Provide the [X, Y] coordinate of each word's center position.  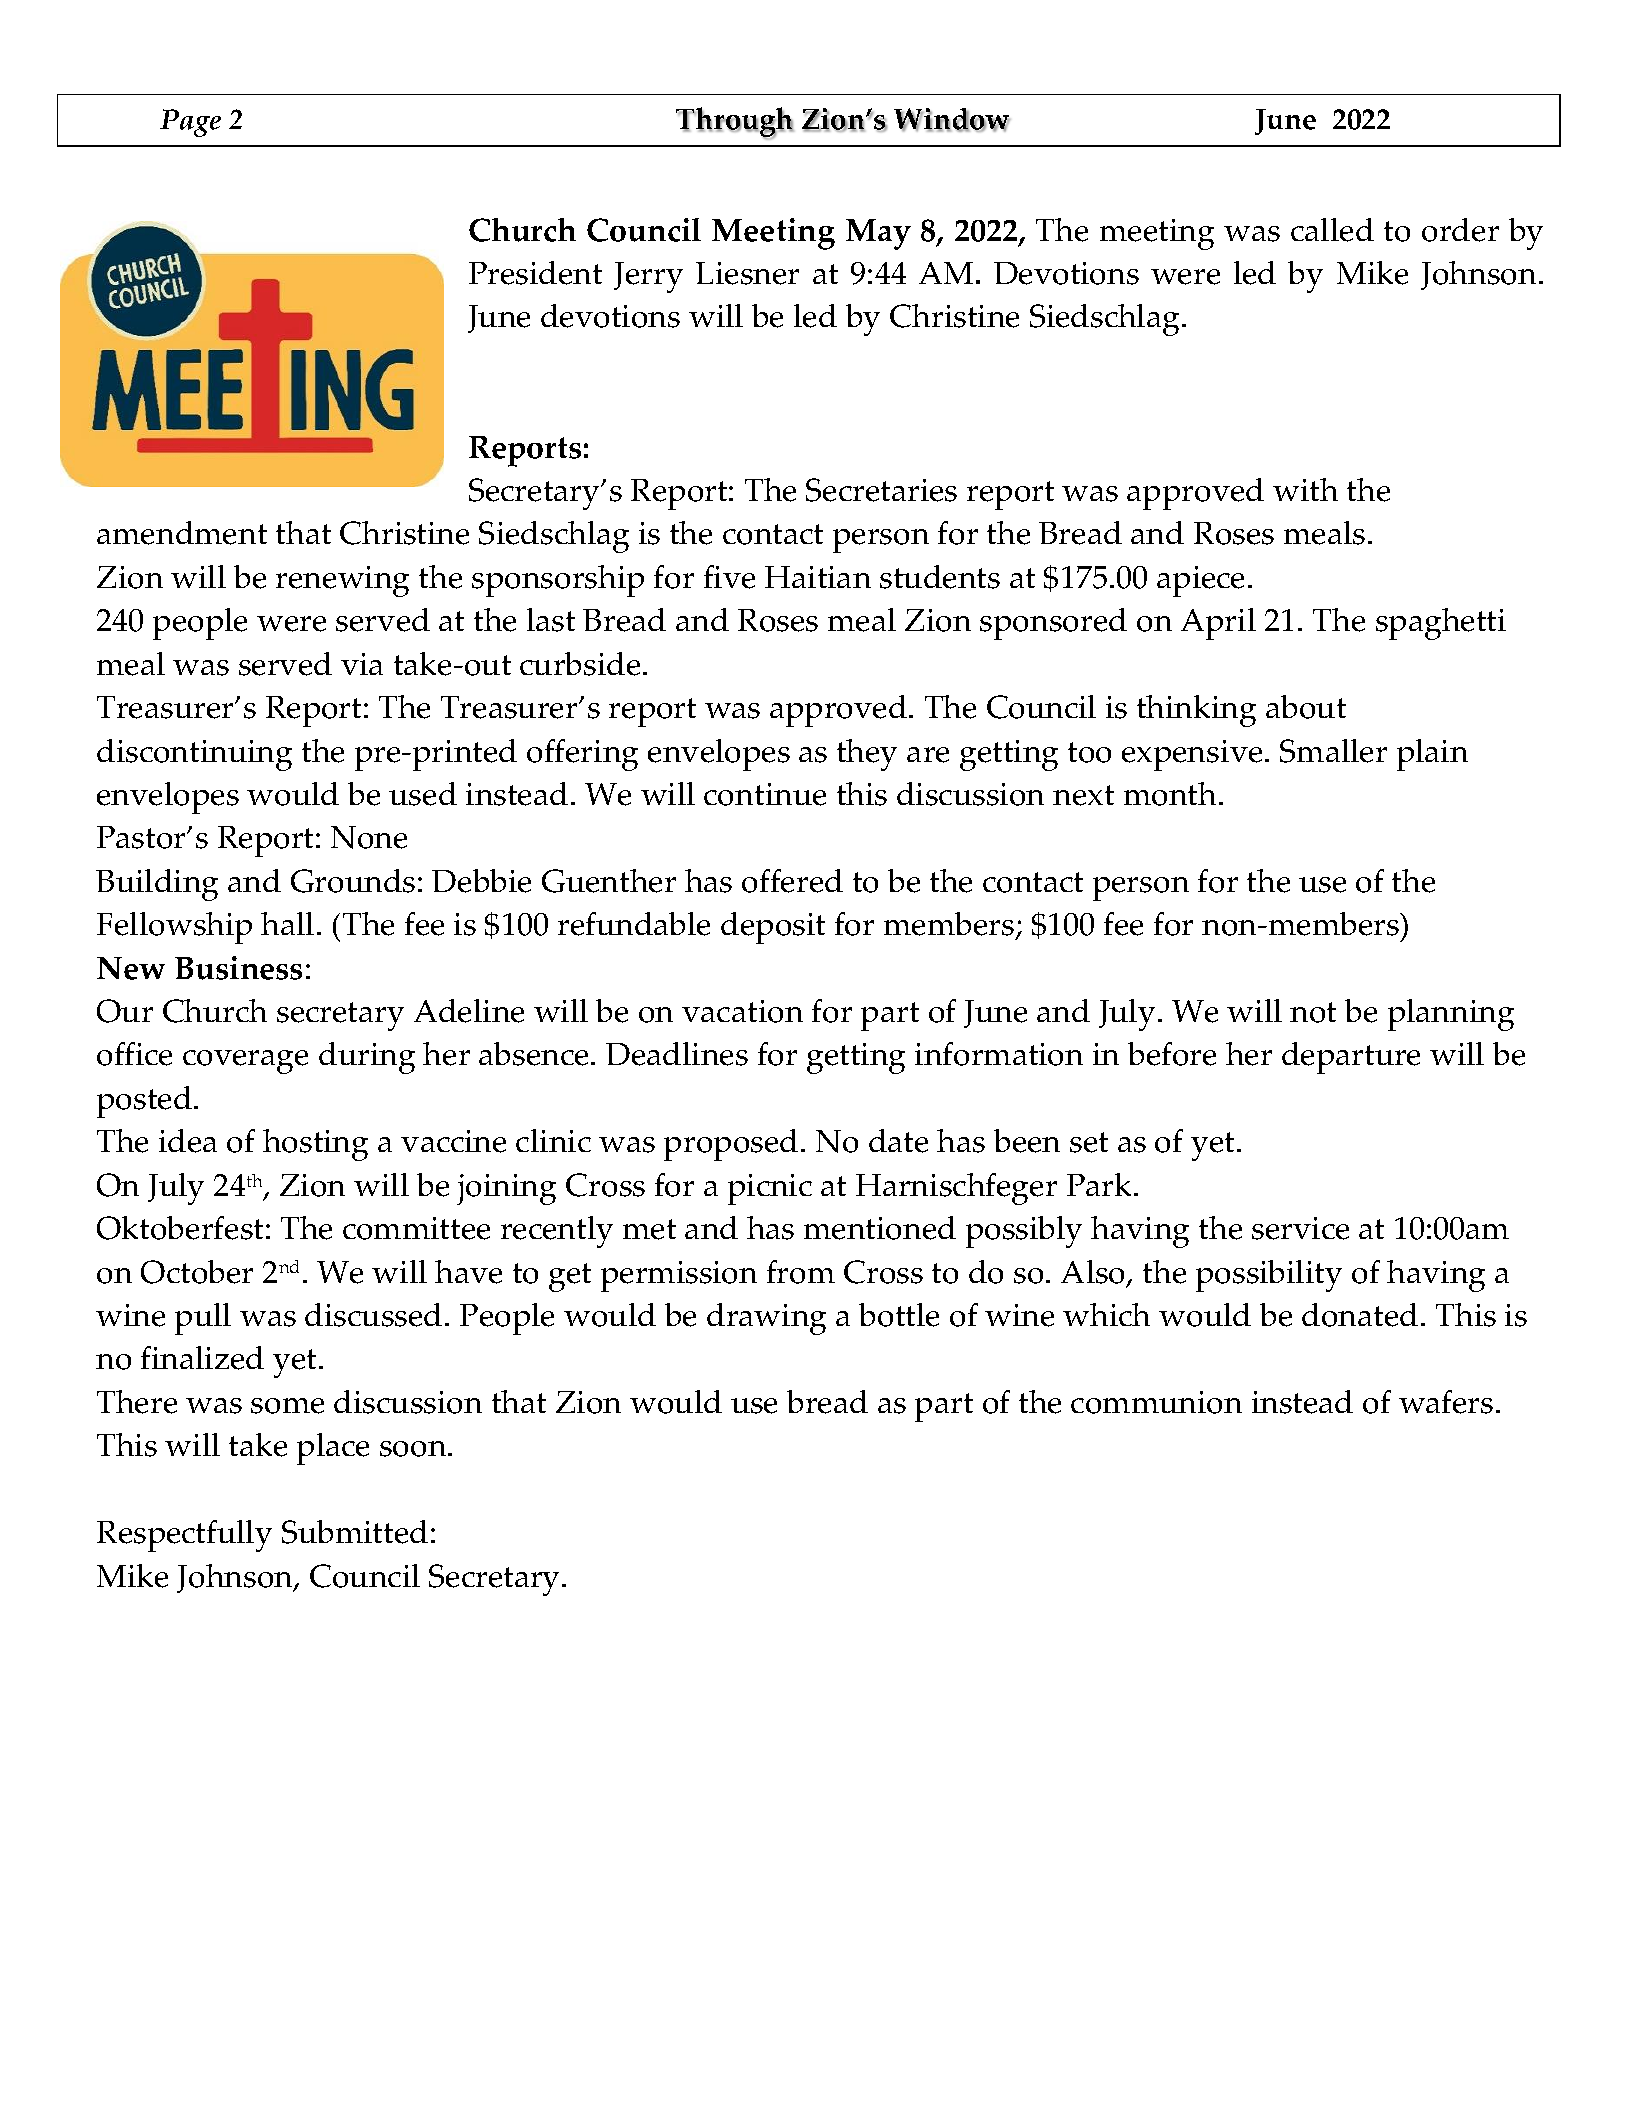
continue [765, 794]
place [333, 1449]
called [1332, 230]
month [1170, 794]
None [369, 837]
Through [735, 123]
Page [190, 123]
